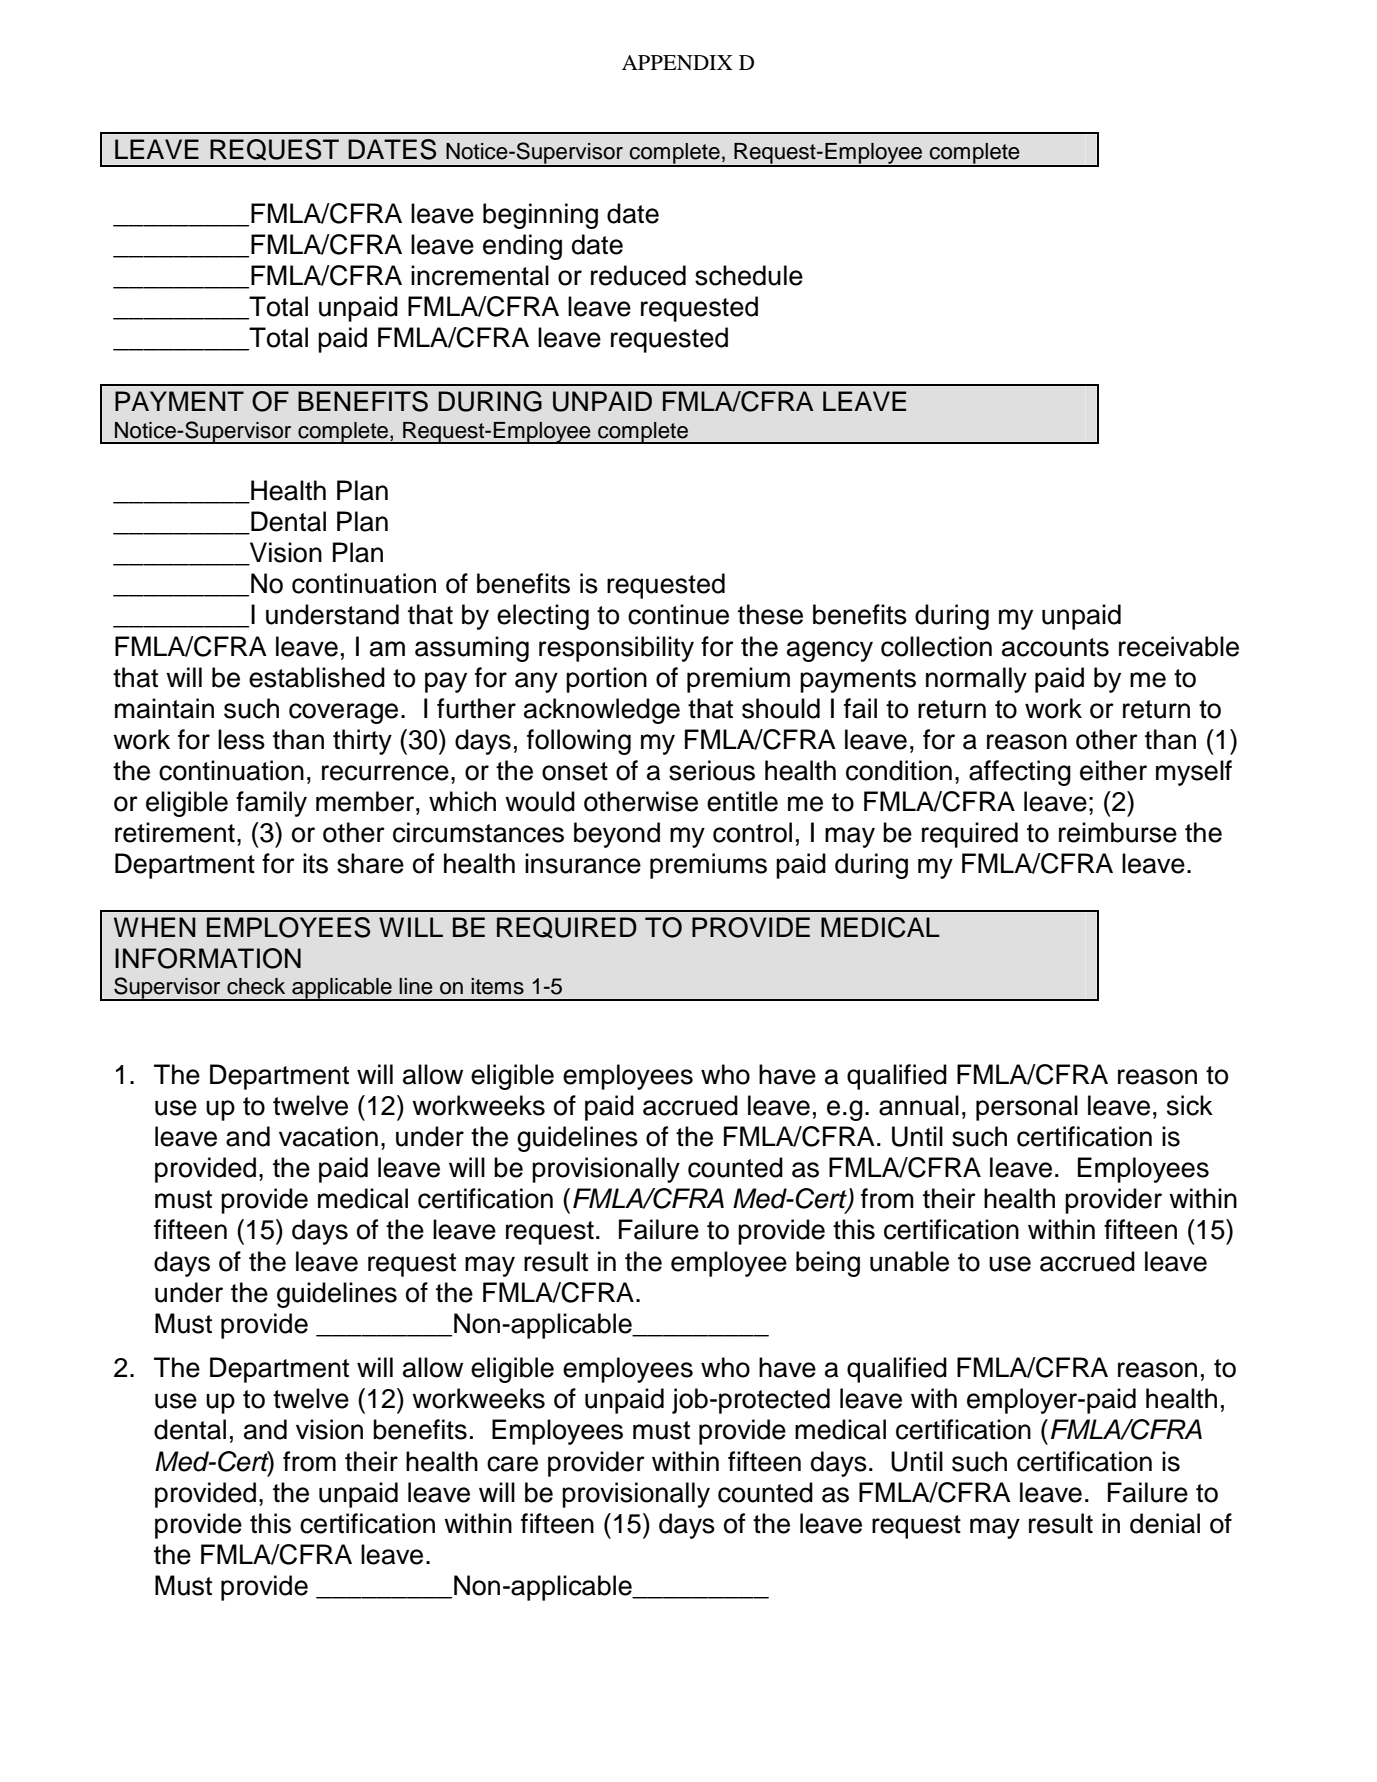 The width and height of the page is (1377, 1782). Describe the element at coordinates (583, 863) in the page. I see `insurance` at that location.
